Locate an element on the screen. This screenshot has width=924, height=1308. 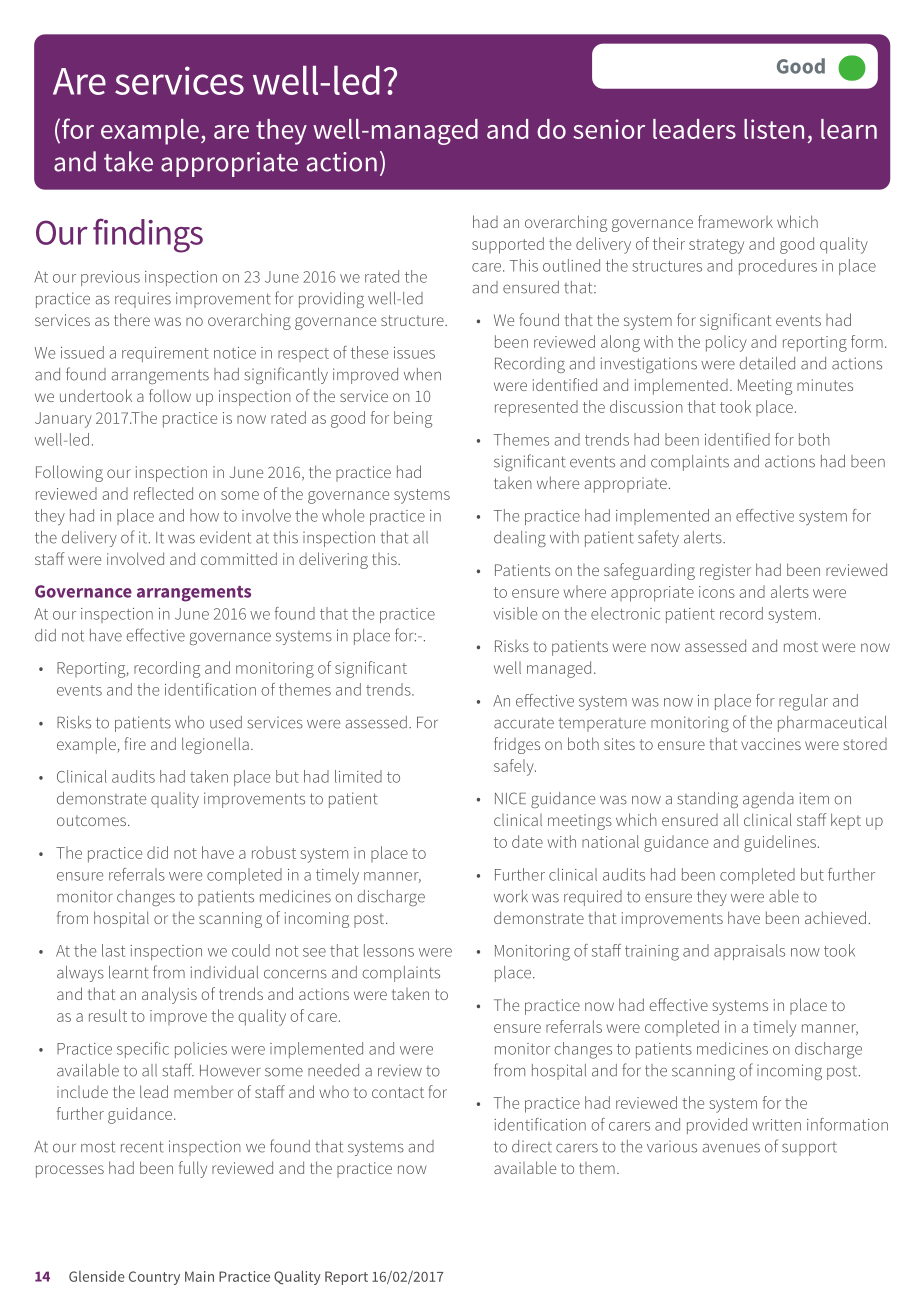
accurate is located at coordinates (524, 723).
